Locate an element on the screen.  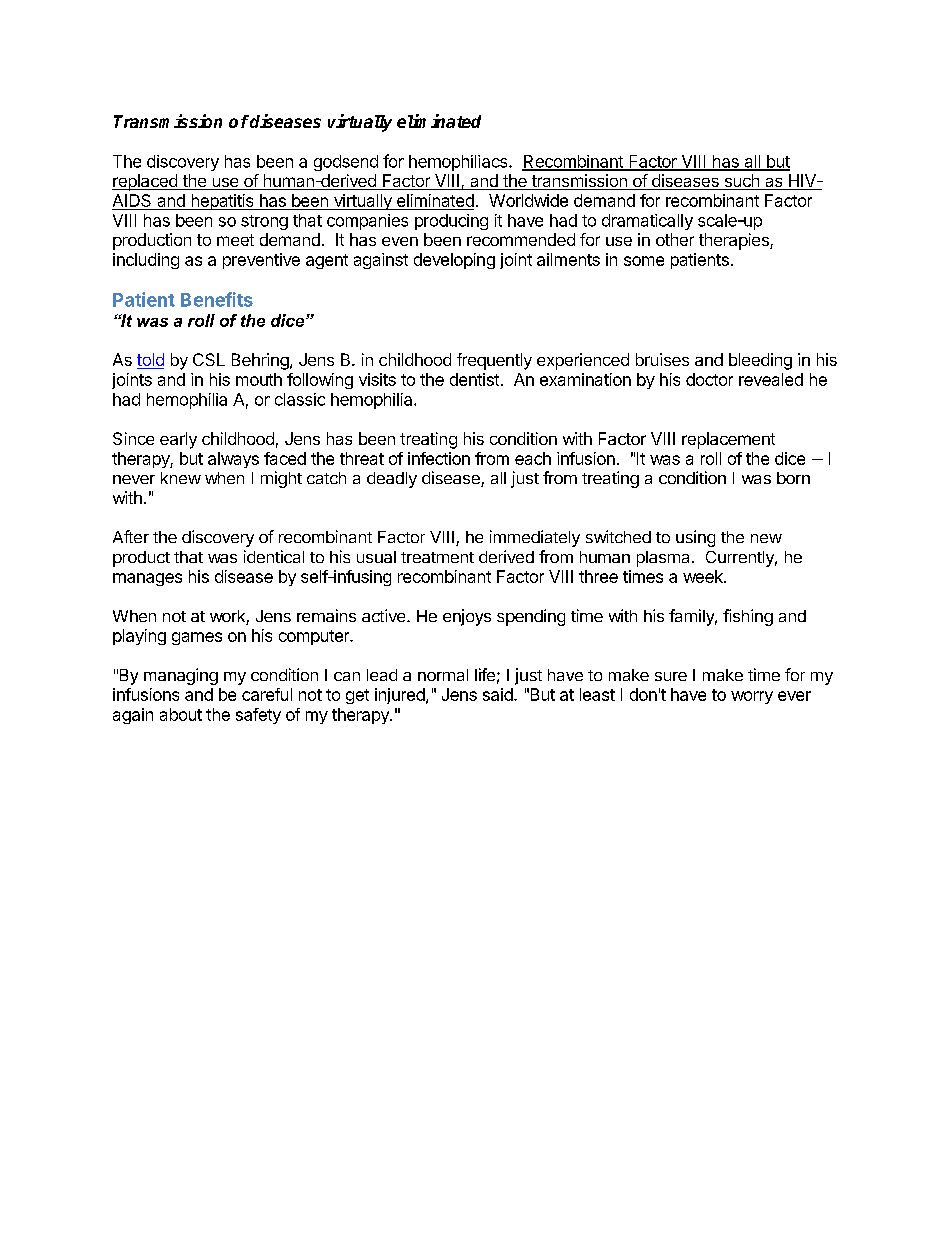
infection is located at coordinates (439, 458).
